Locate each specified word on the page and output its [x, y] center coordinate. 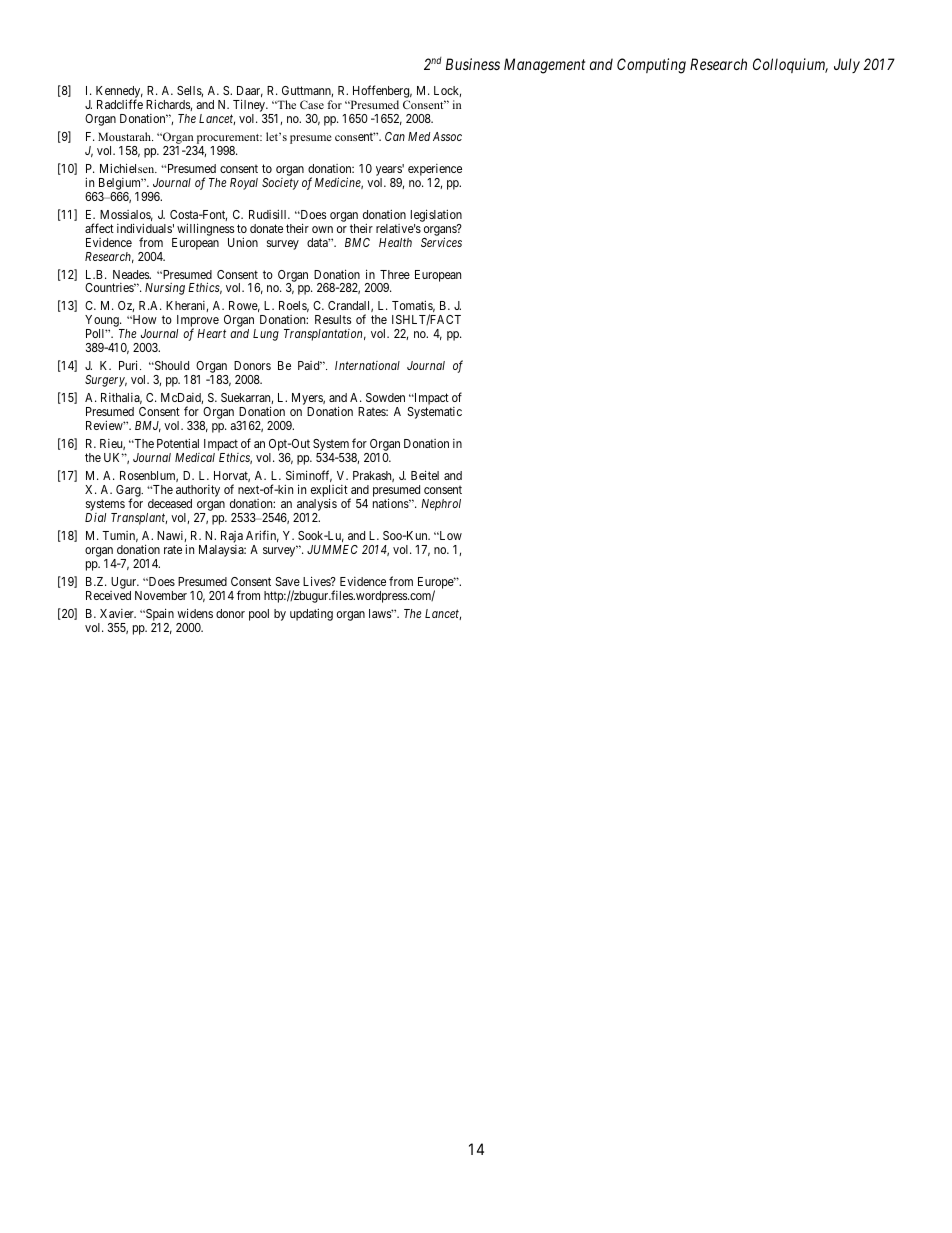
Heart [211, 333]
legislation [436, 215]
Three [395, 274]
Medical [195, 457]
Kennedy [119, 93]
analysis [316, 506]
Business [473, 64]
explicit [330, 492]
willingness [205, 229]
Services [441, 242]
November [161, 595]
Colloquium [790, 65]
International [367, 365]
